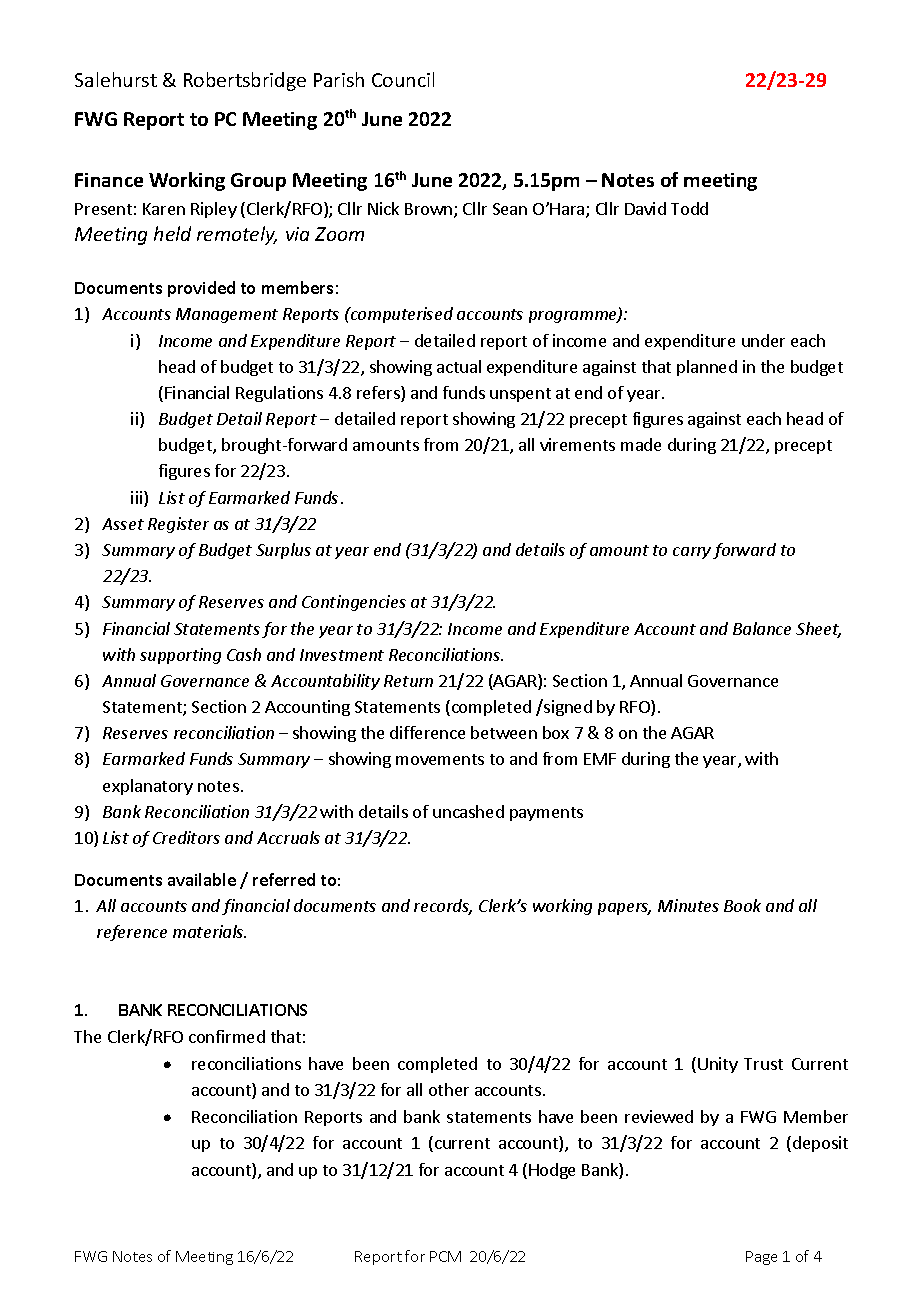 The image size is (924, 1308). Describe the element at coordinates (600, 759) in the screenshot. I see `EMF` at that location.
